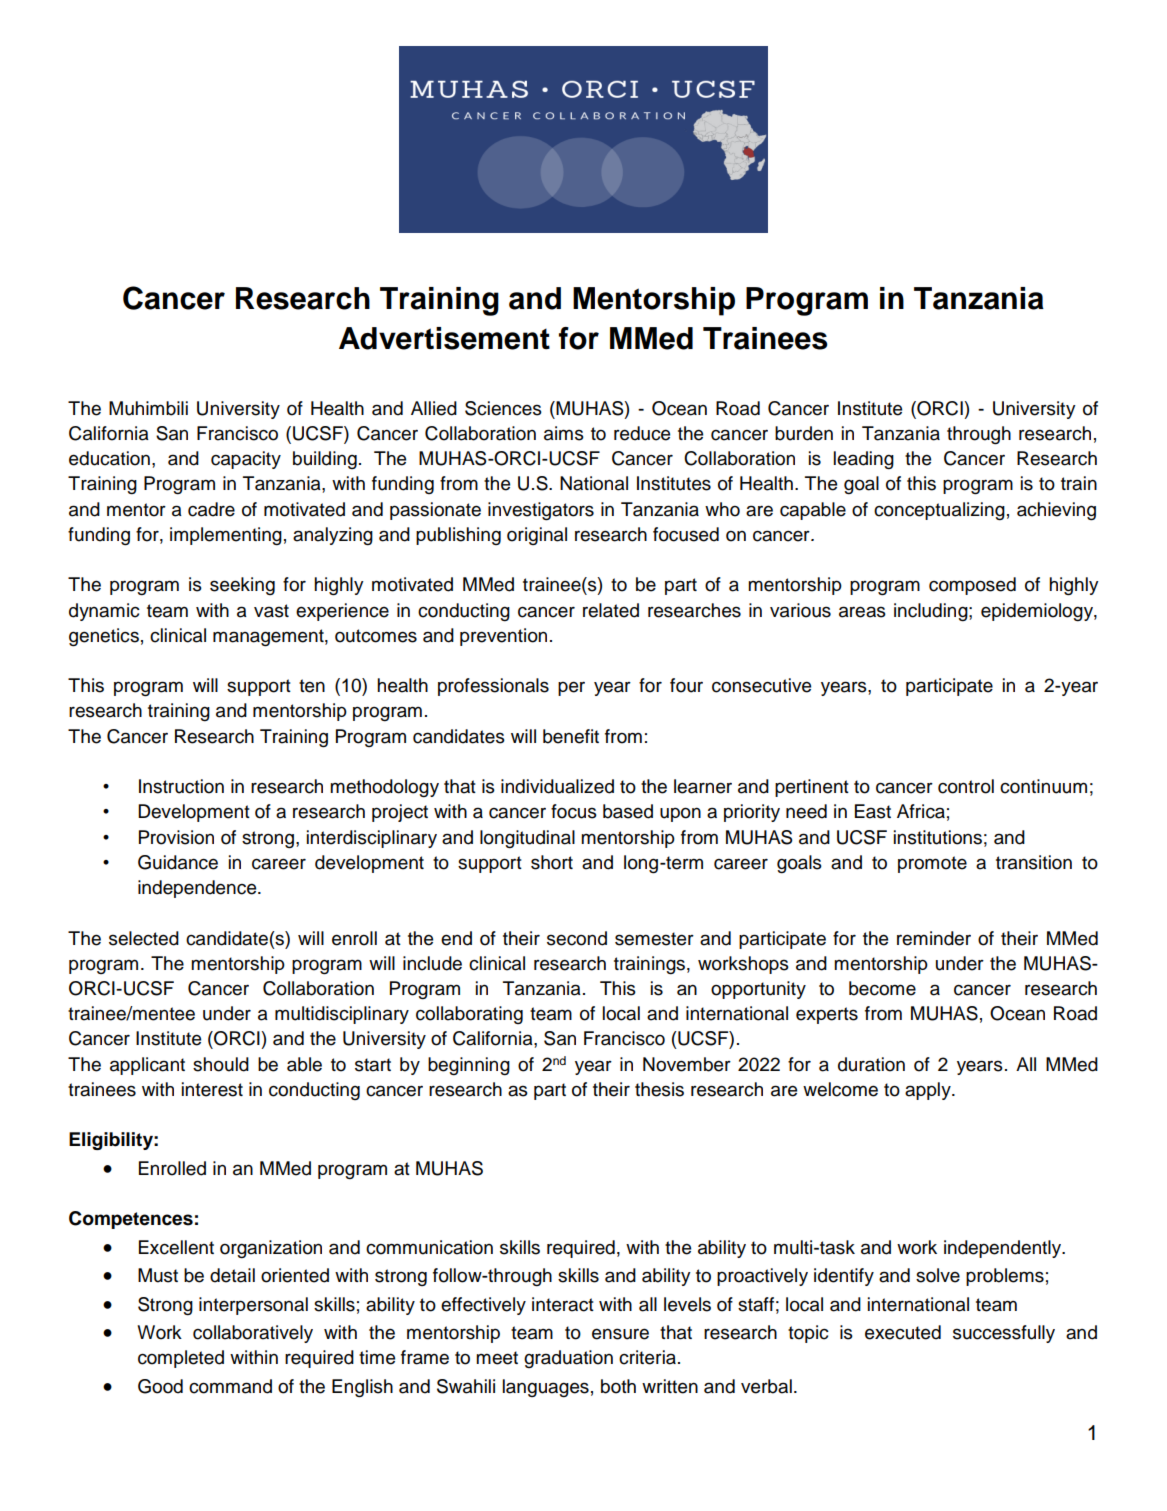 This page has width=1167, height=1511. Describe the element at coordinates (246, 460) in the page. I see `capacity` at that location.
